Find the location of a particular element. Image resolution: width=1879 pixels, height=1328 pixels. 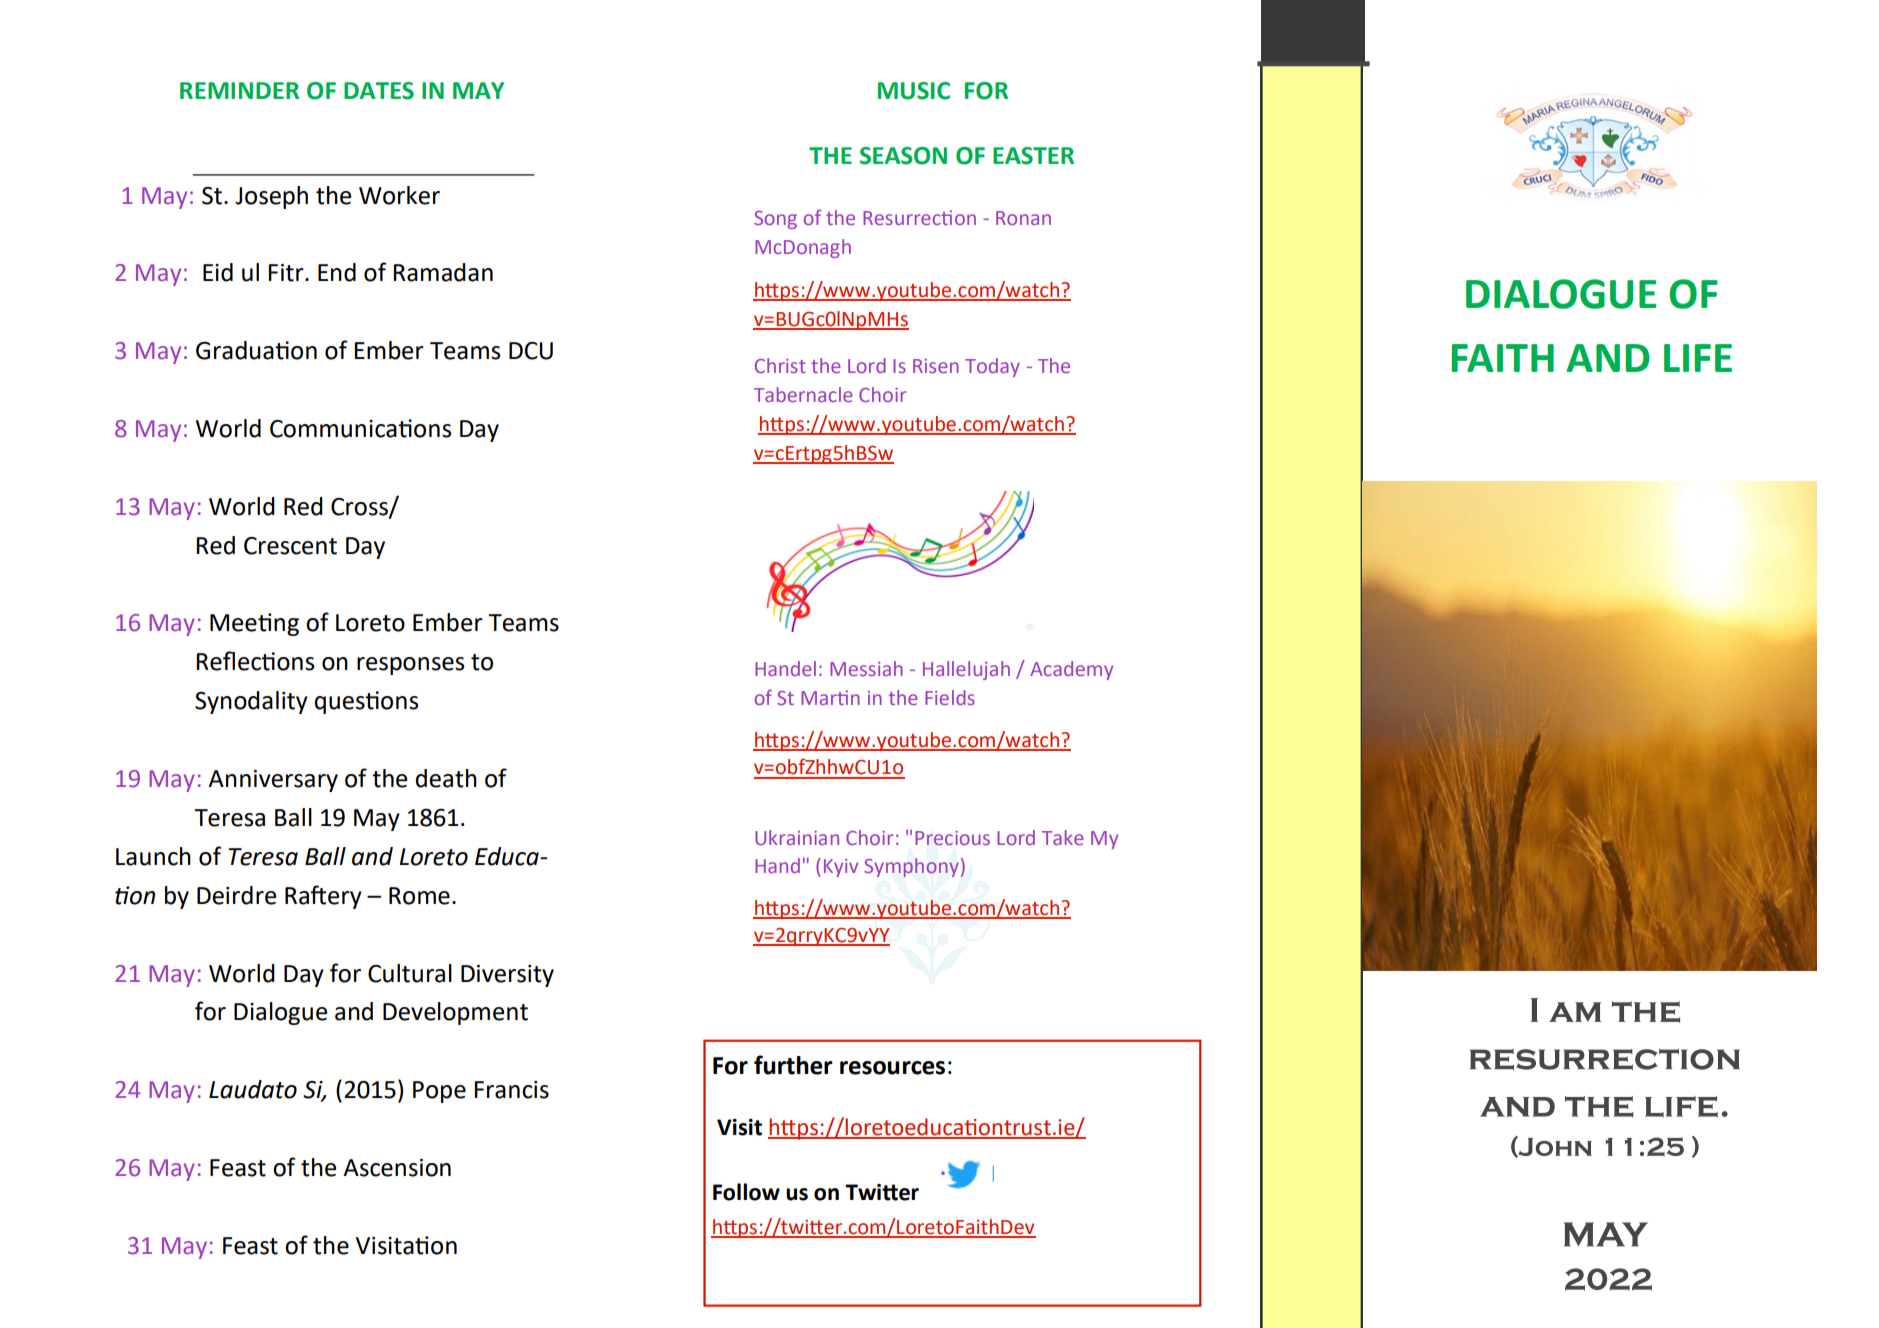

Ascension is located at coordinates (397, 1168).
